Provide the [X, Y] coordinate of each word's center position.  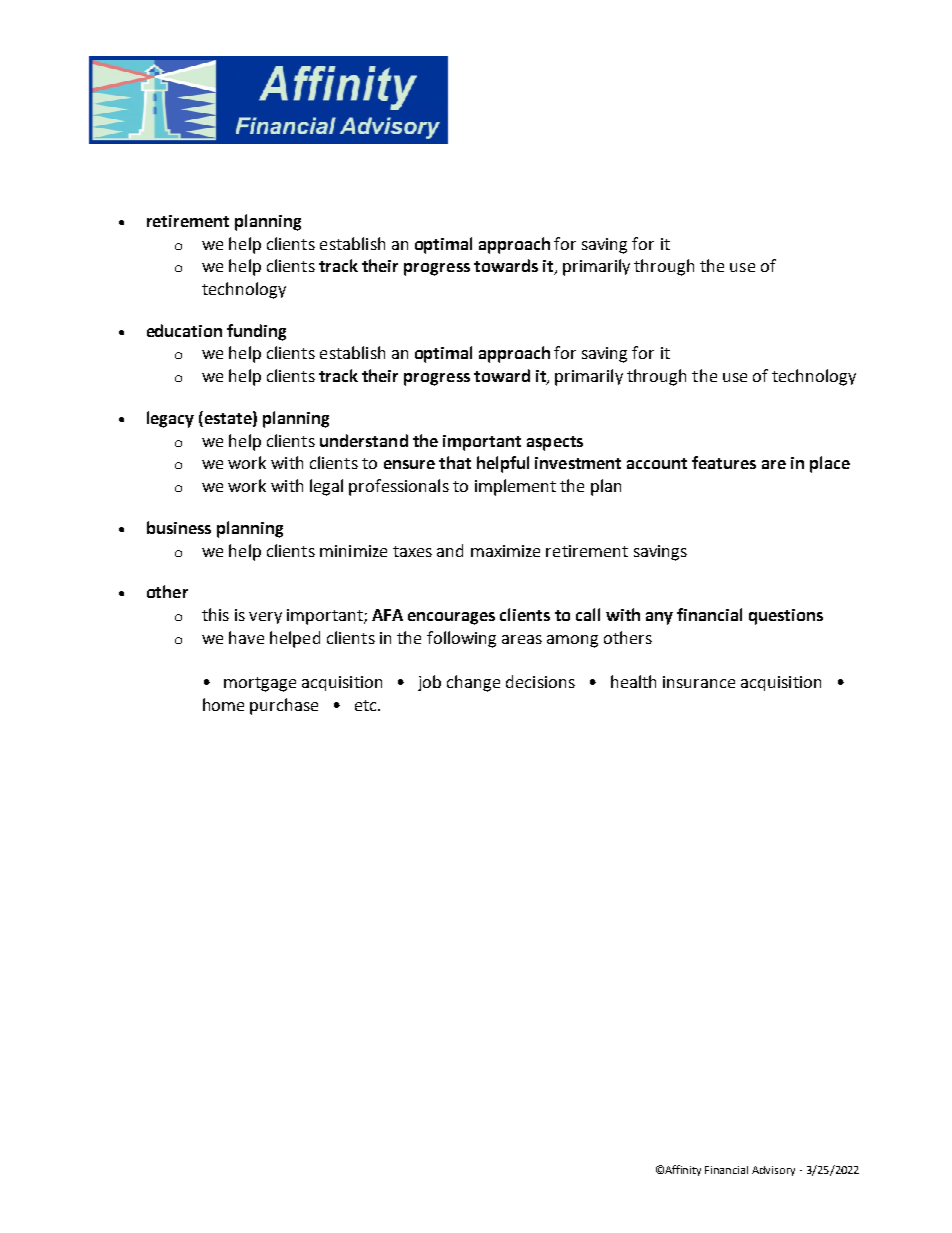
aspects [555, 443]
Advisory [773, 1171]
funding [256, 332]
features [724, 462]
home [223, 704]
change [473, 683]
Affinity [683, 1170]
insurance [699, 682]
